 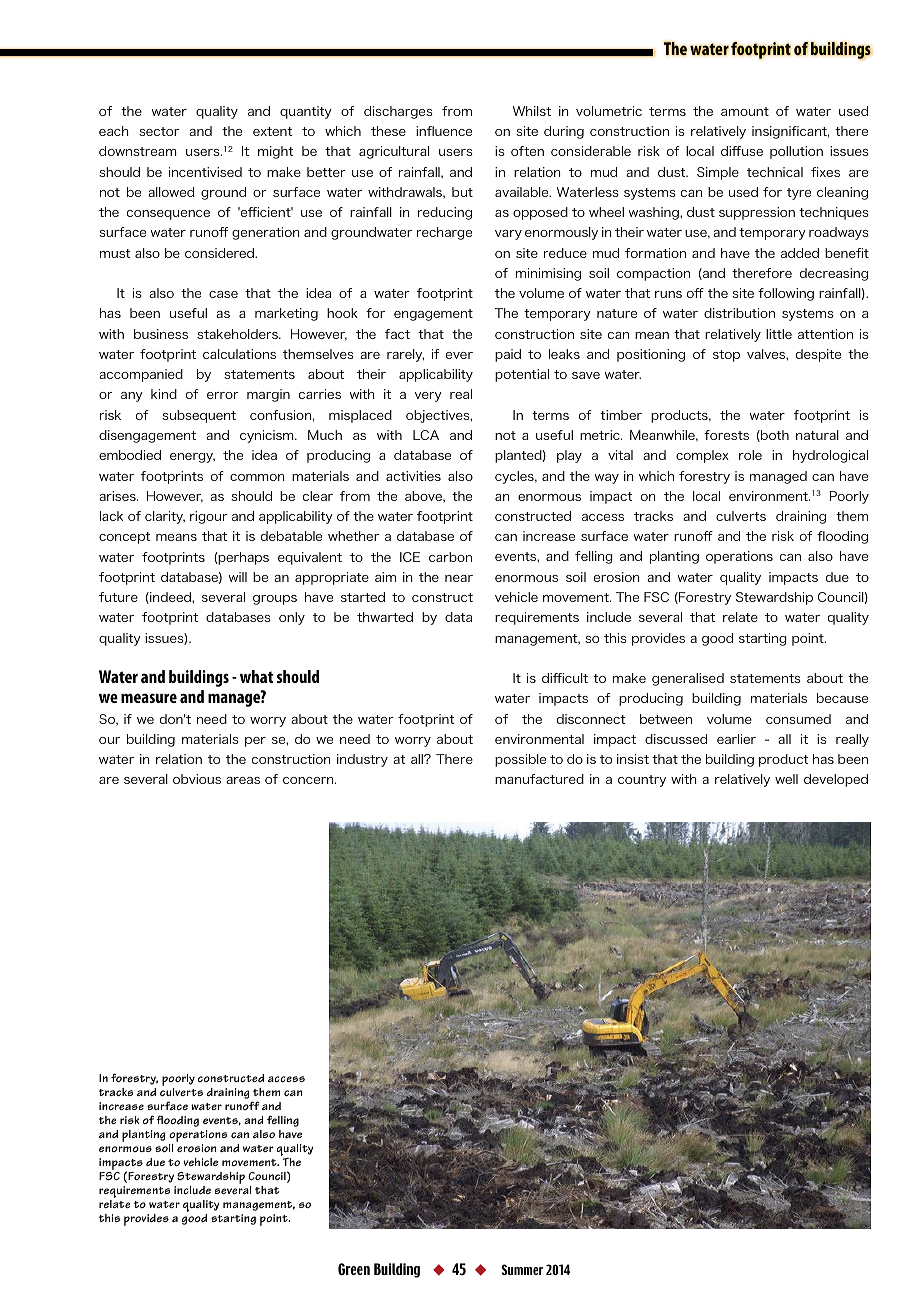 What do you see at coordinates (642, 781) in the screenshot?
I see `country` at bounding box center [642, 781].
